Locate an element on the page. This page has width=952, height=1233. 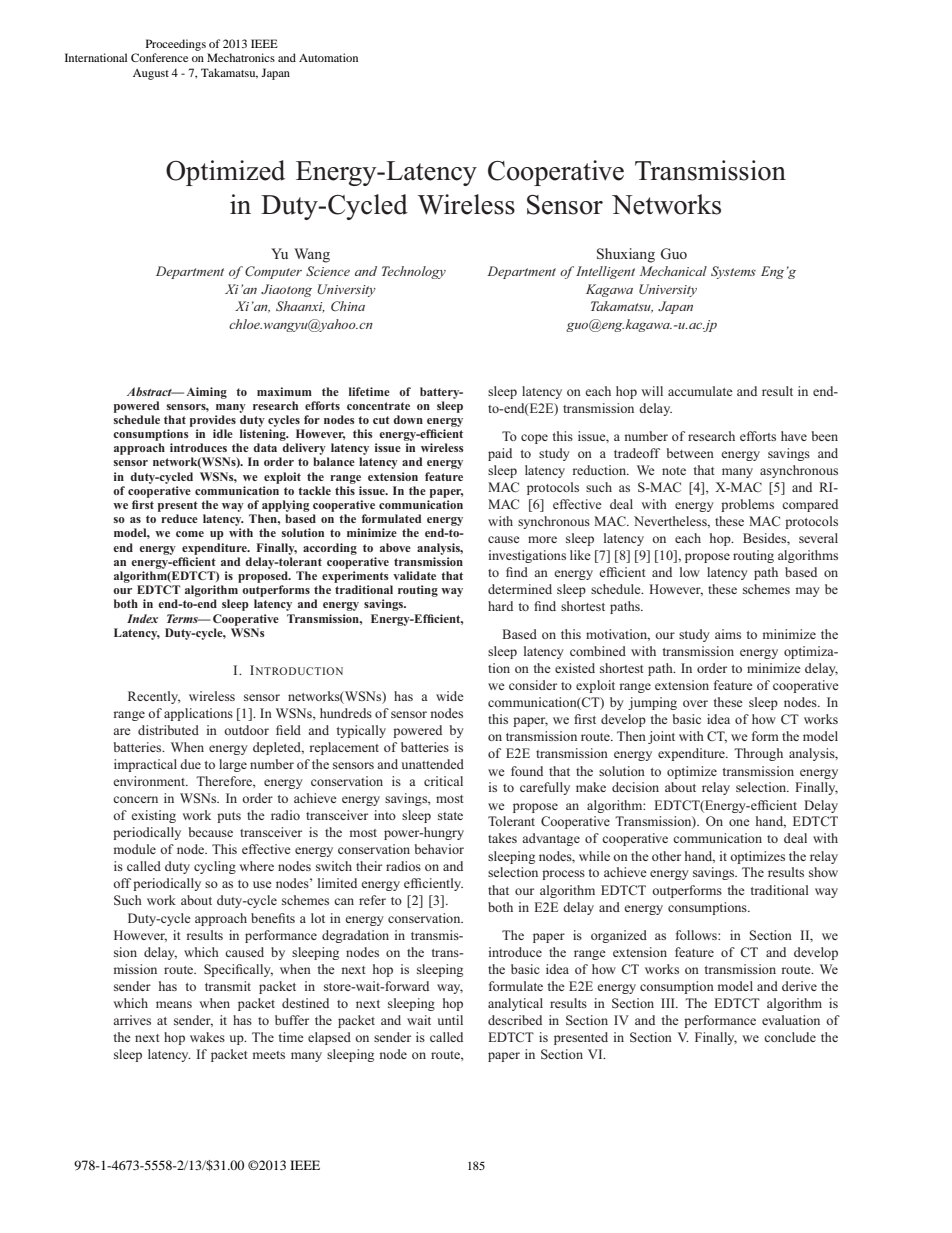
large is located at coordinates (233, 765).
